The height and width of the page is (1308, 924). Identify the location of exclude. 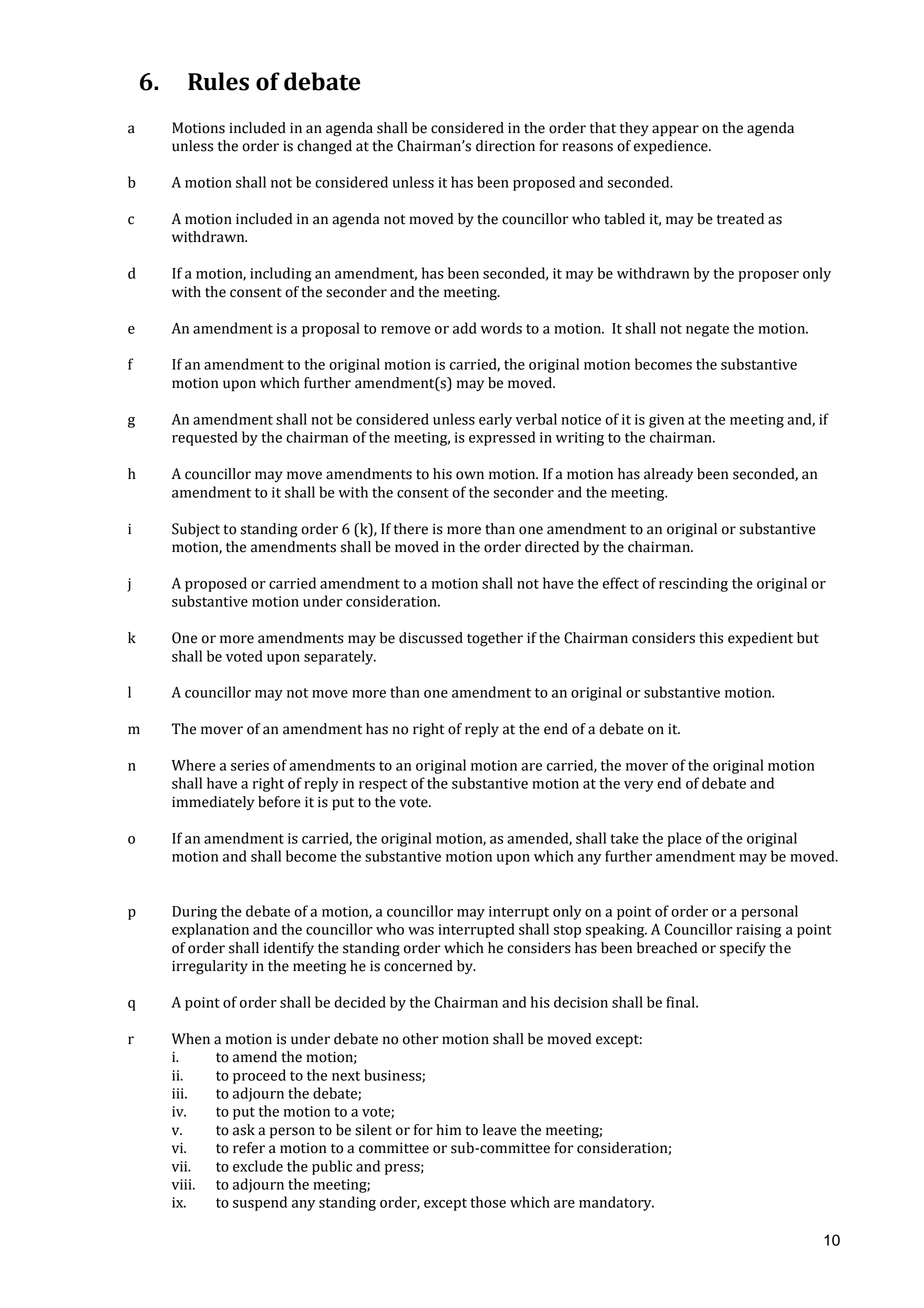
(258, 1166).
